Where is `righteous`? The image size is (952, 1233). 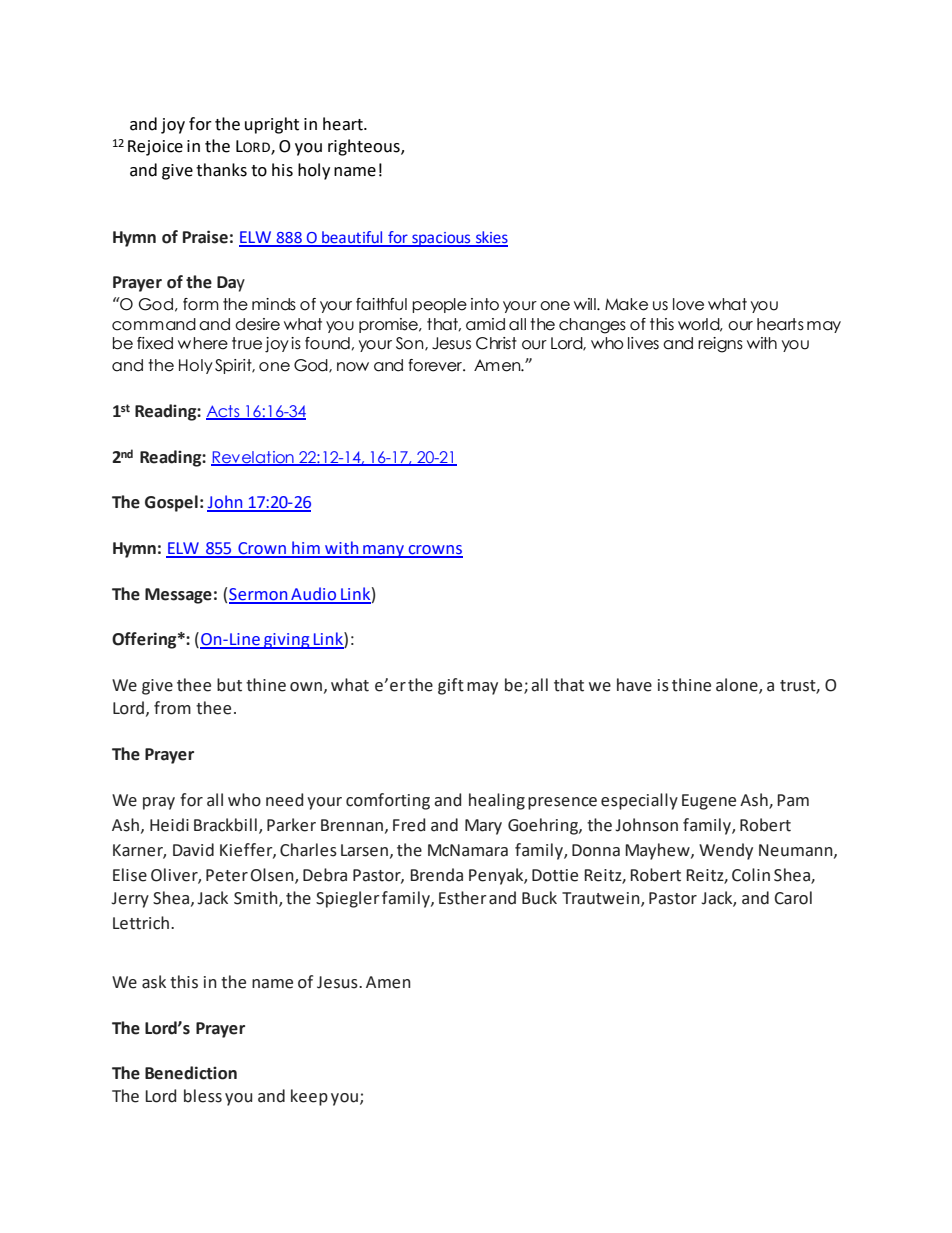 righteous is located at coordinates (365, 147).
